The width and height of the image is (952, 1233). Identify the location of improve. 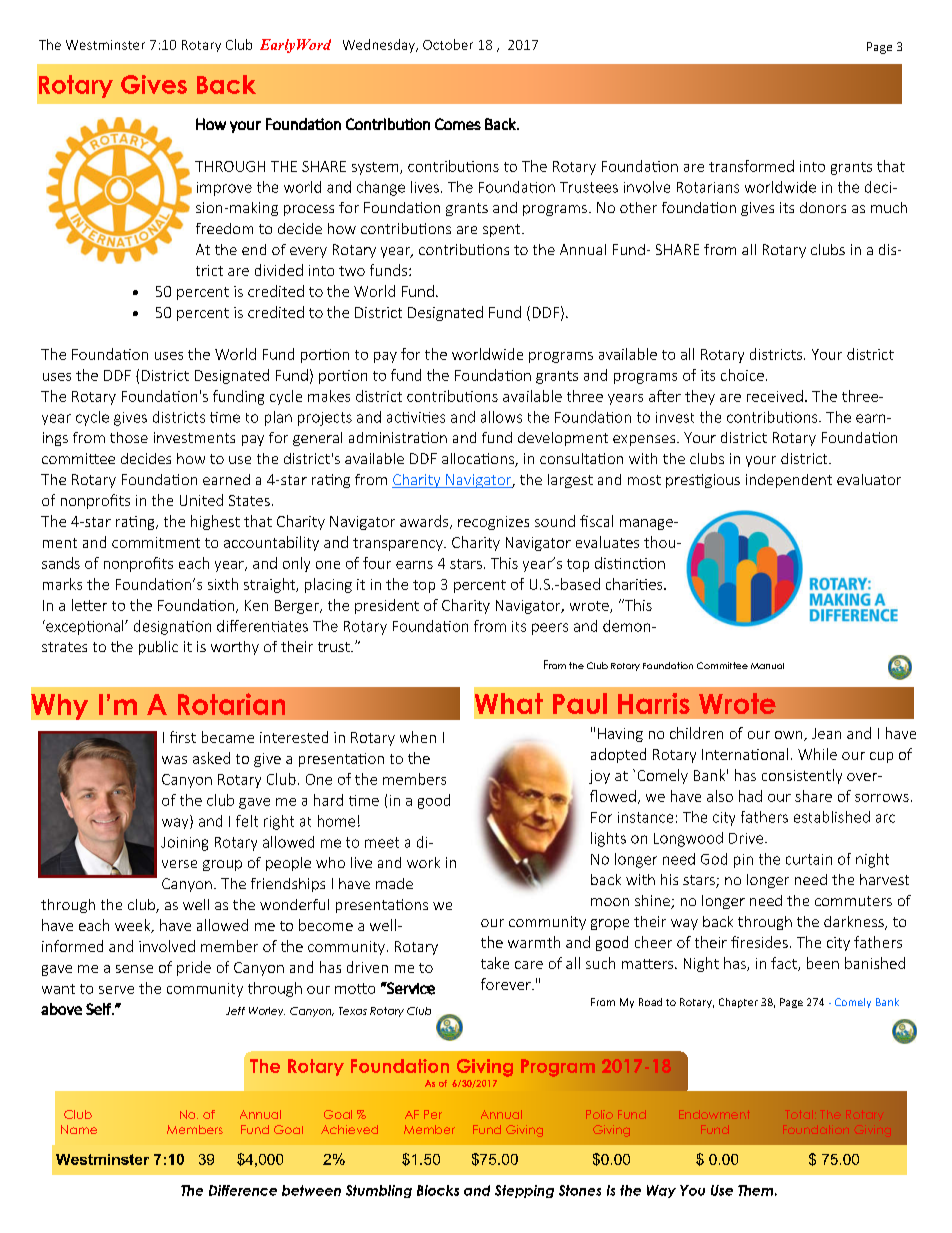
(224, 189).
